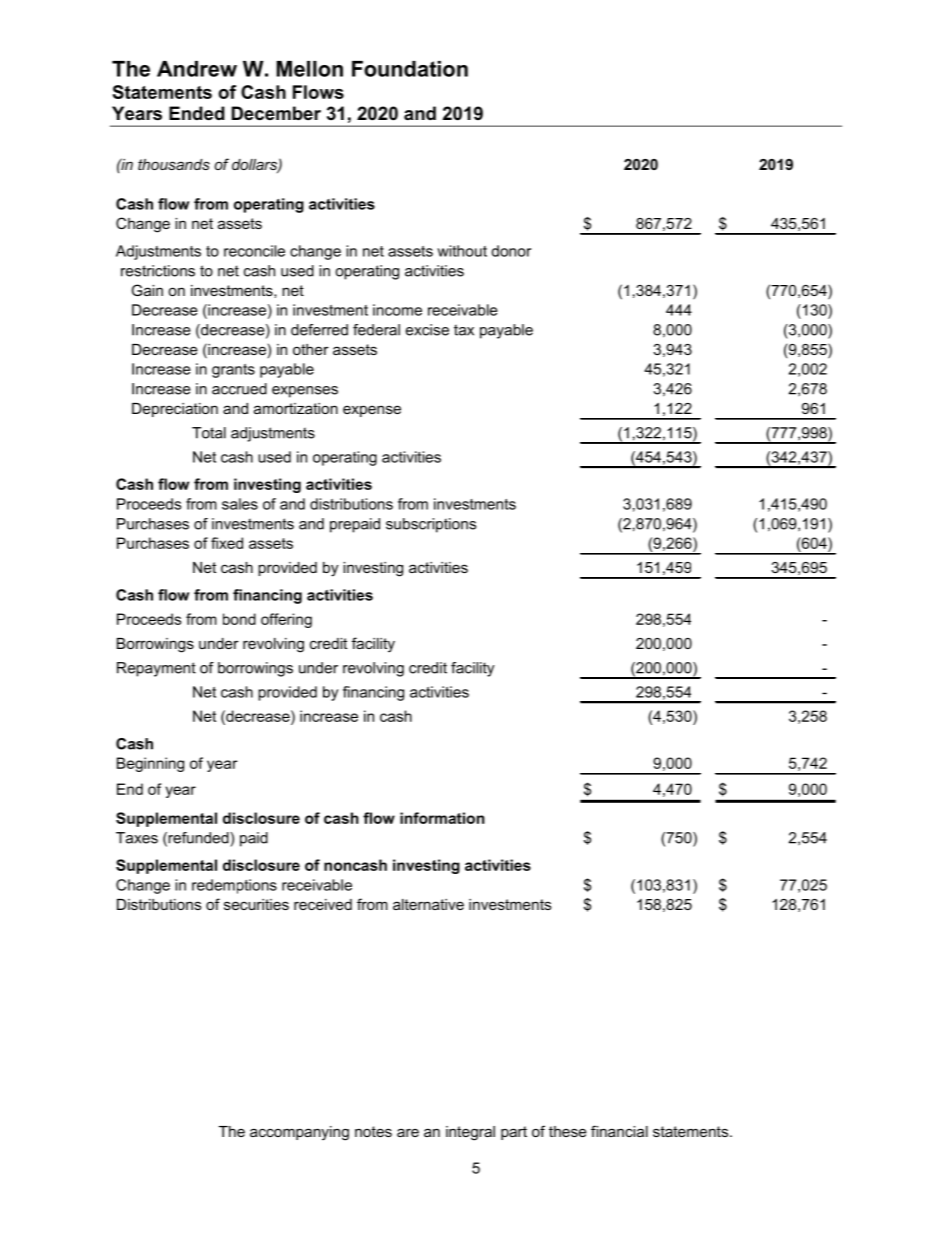 This image has height=1233, width=952. I want to click on information, so click(442, 818).
